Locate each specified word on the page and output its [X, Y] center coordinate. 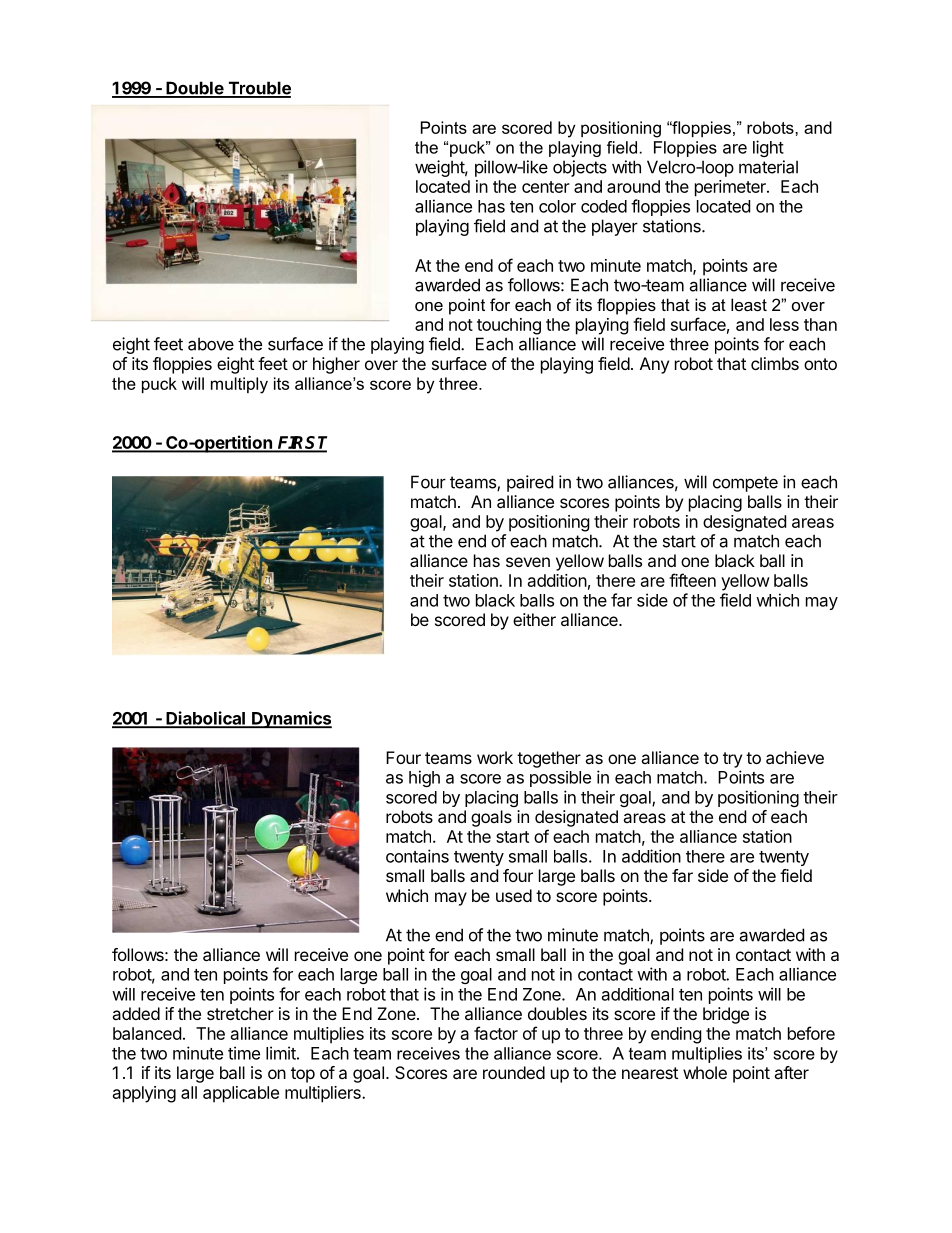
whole [705, 1072]
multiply [239, 385]
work [495, 757]
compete [745, 484]
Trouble [258, 89]
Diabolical [205, 719]
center [546, 187]
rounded [514, 1072]
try [732, 760]
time [244, 1053]
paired [530, 483]
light [768, 148]
